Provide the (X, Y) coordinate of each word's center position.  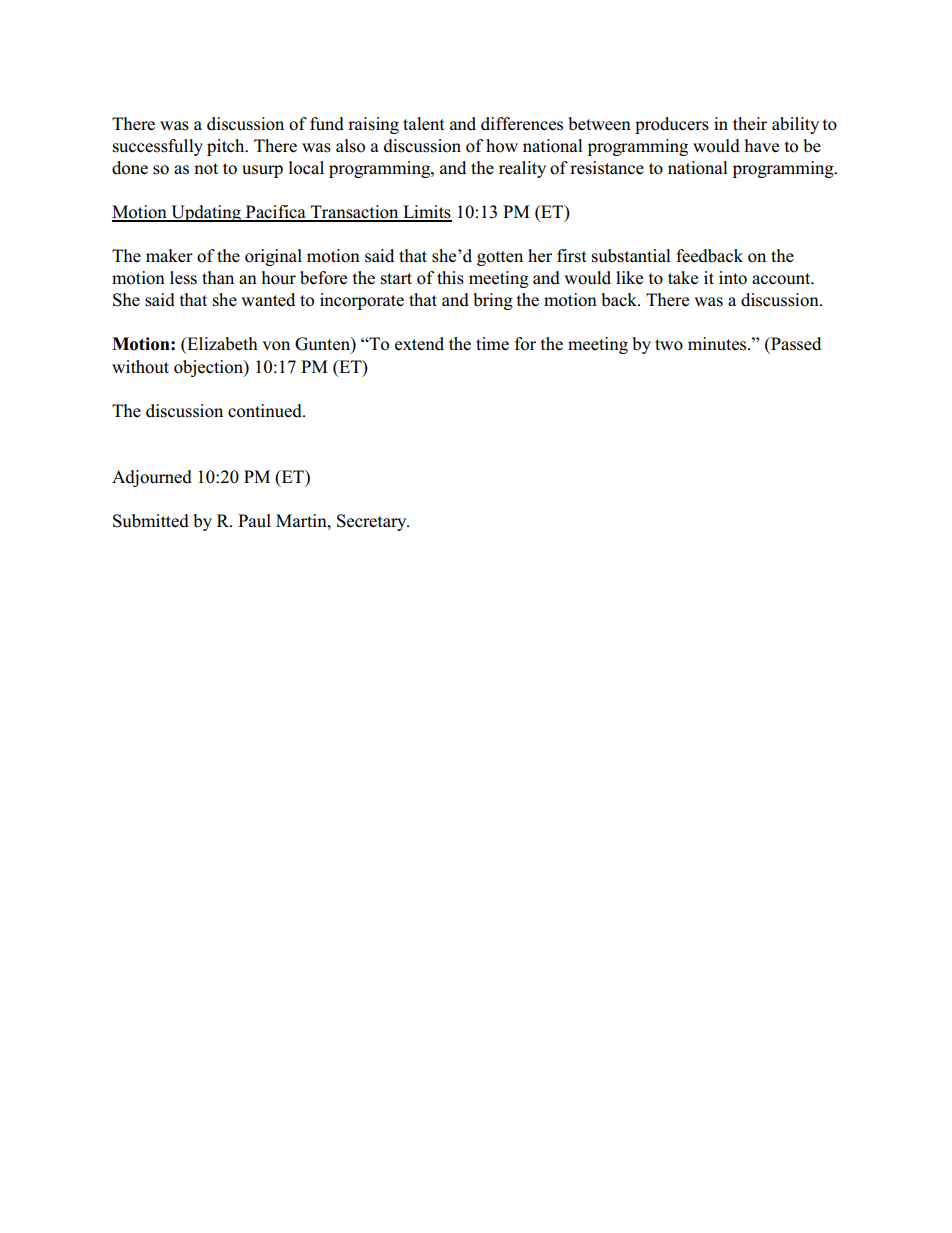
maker (169, 255)
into (733, 278)
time (492, 344)
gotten (500, 258)
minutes (718, 344)
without (140, 367)
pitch (227, 147)
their (750, 124)
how (502, 146)
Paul (254, 521)
